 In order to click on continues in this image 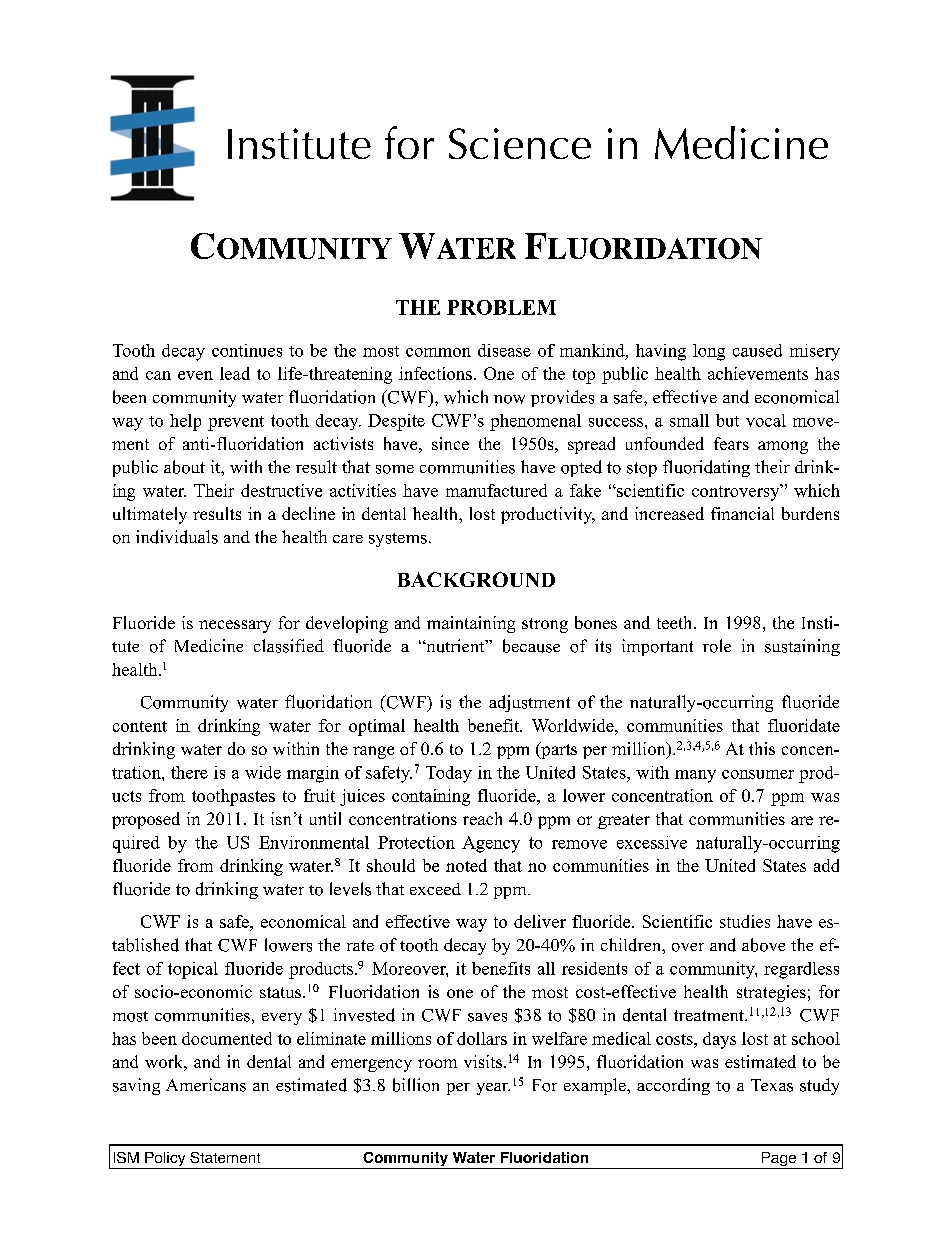, I will do `click(247, 350)`.
